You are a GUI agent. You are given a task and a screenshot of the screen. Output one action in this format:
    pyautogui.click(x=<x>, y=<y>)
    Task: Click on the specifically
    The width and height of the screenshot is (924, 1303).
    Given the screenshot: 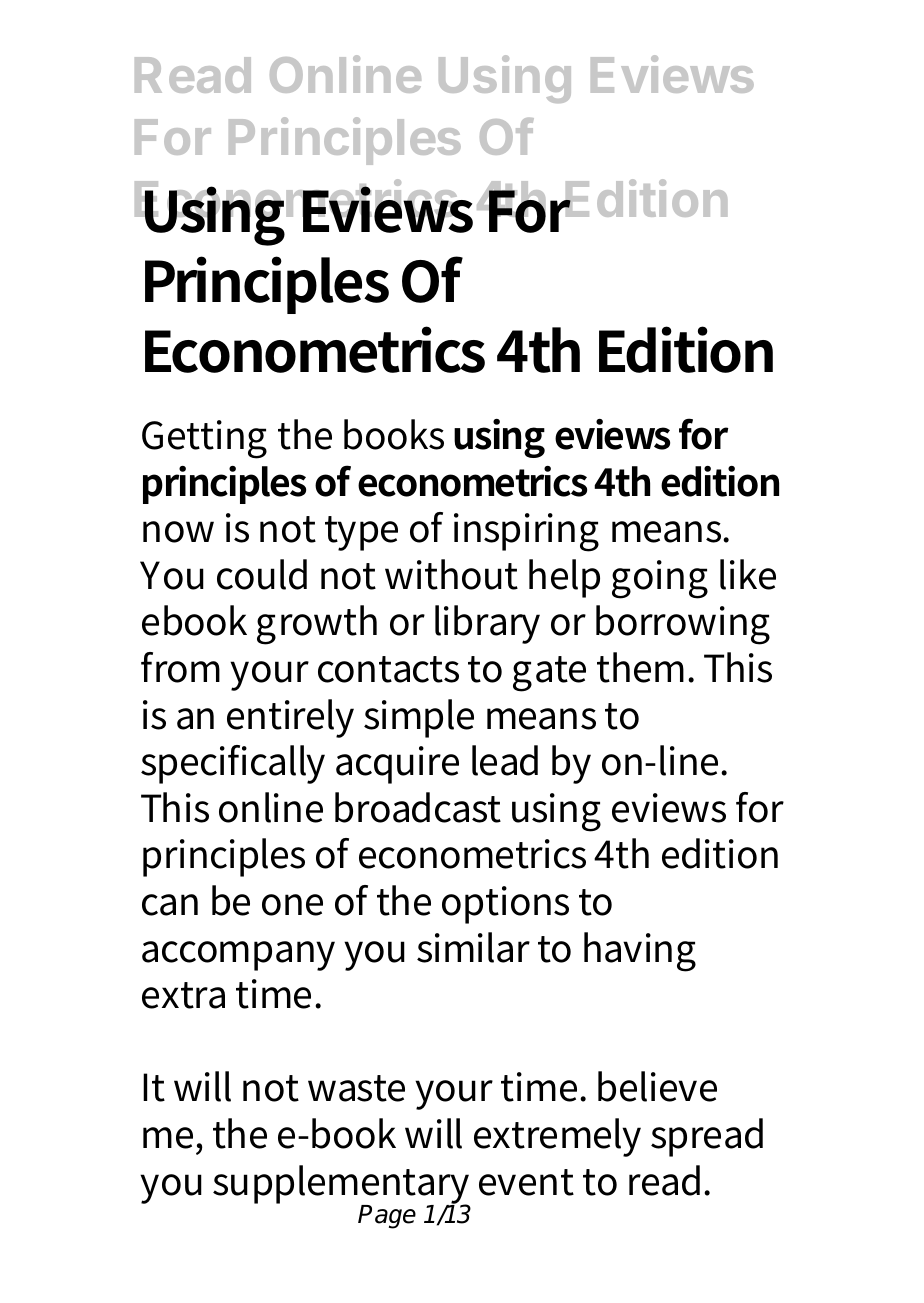 What is the action you would take?
    pyautogui.click(x=233, y=764)
